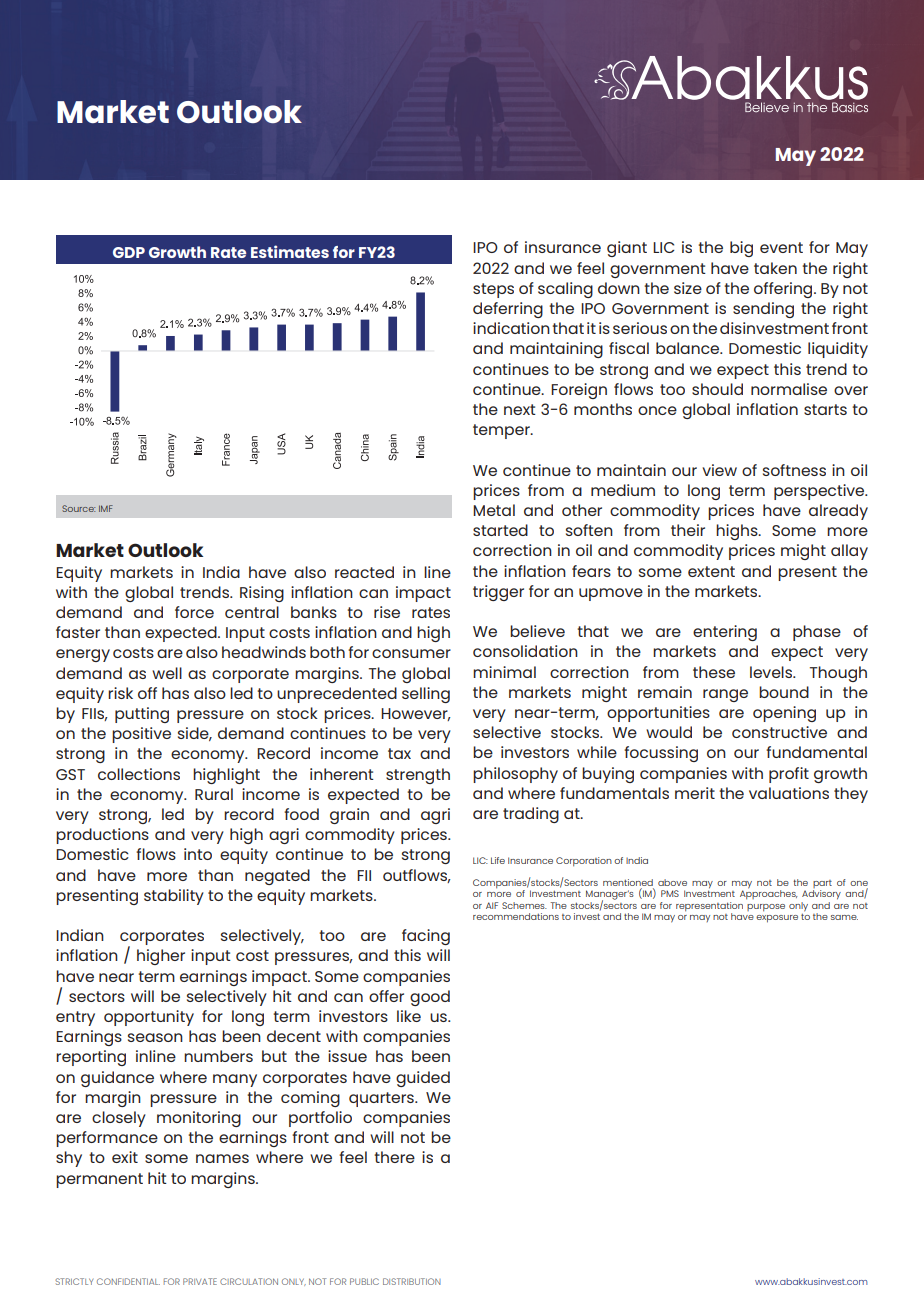 The image size is (924, 1308). Describe the element at coordinates (128, 1281) in the document. I see `CONFIDENTIAL` at that location.
